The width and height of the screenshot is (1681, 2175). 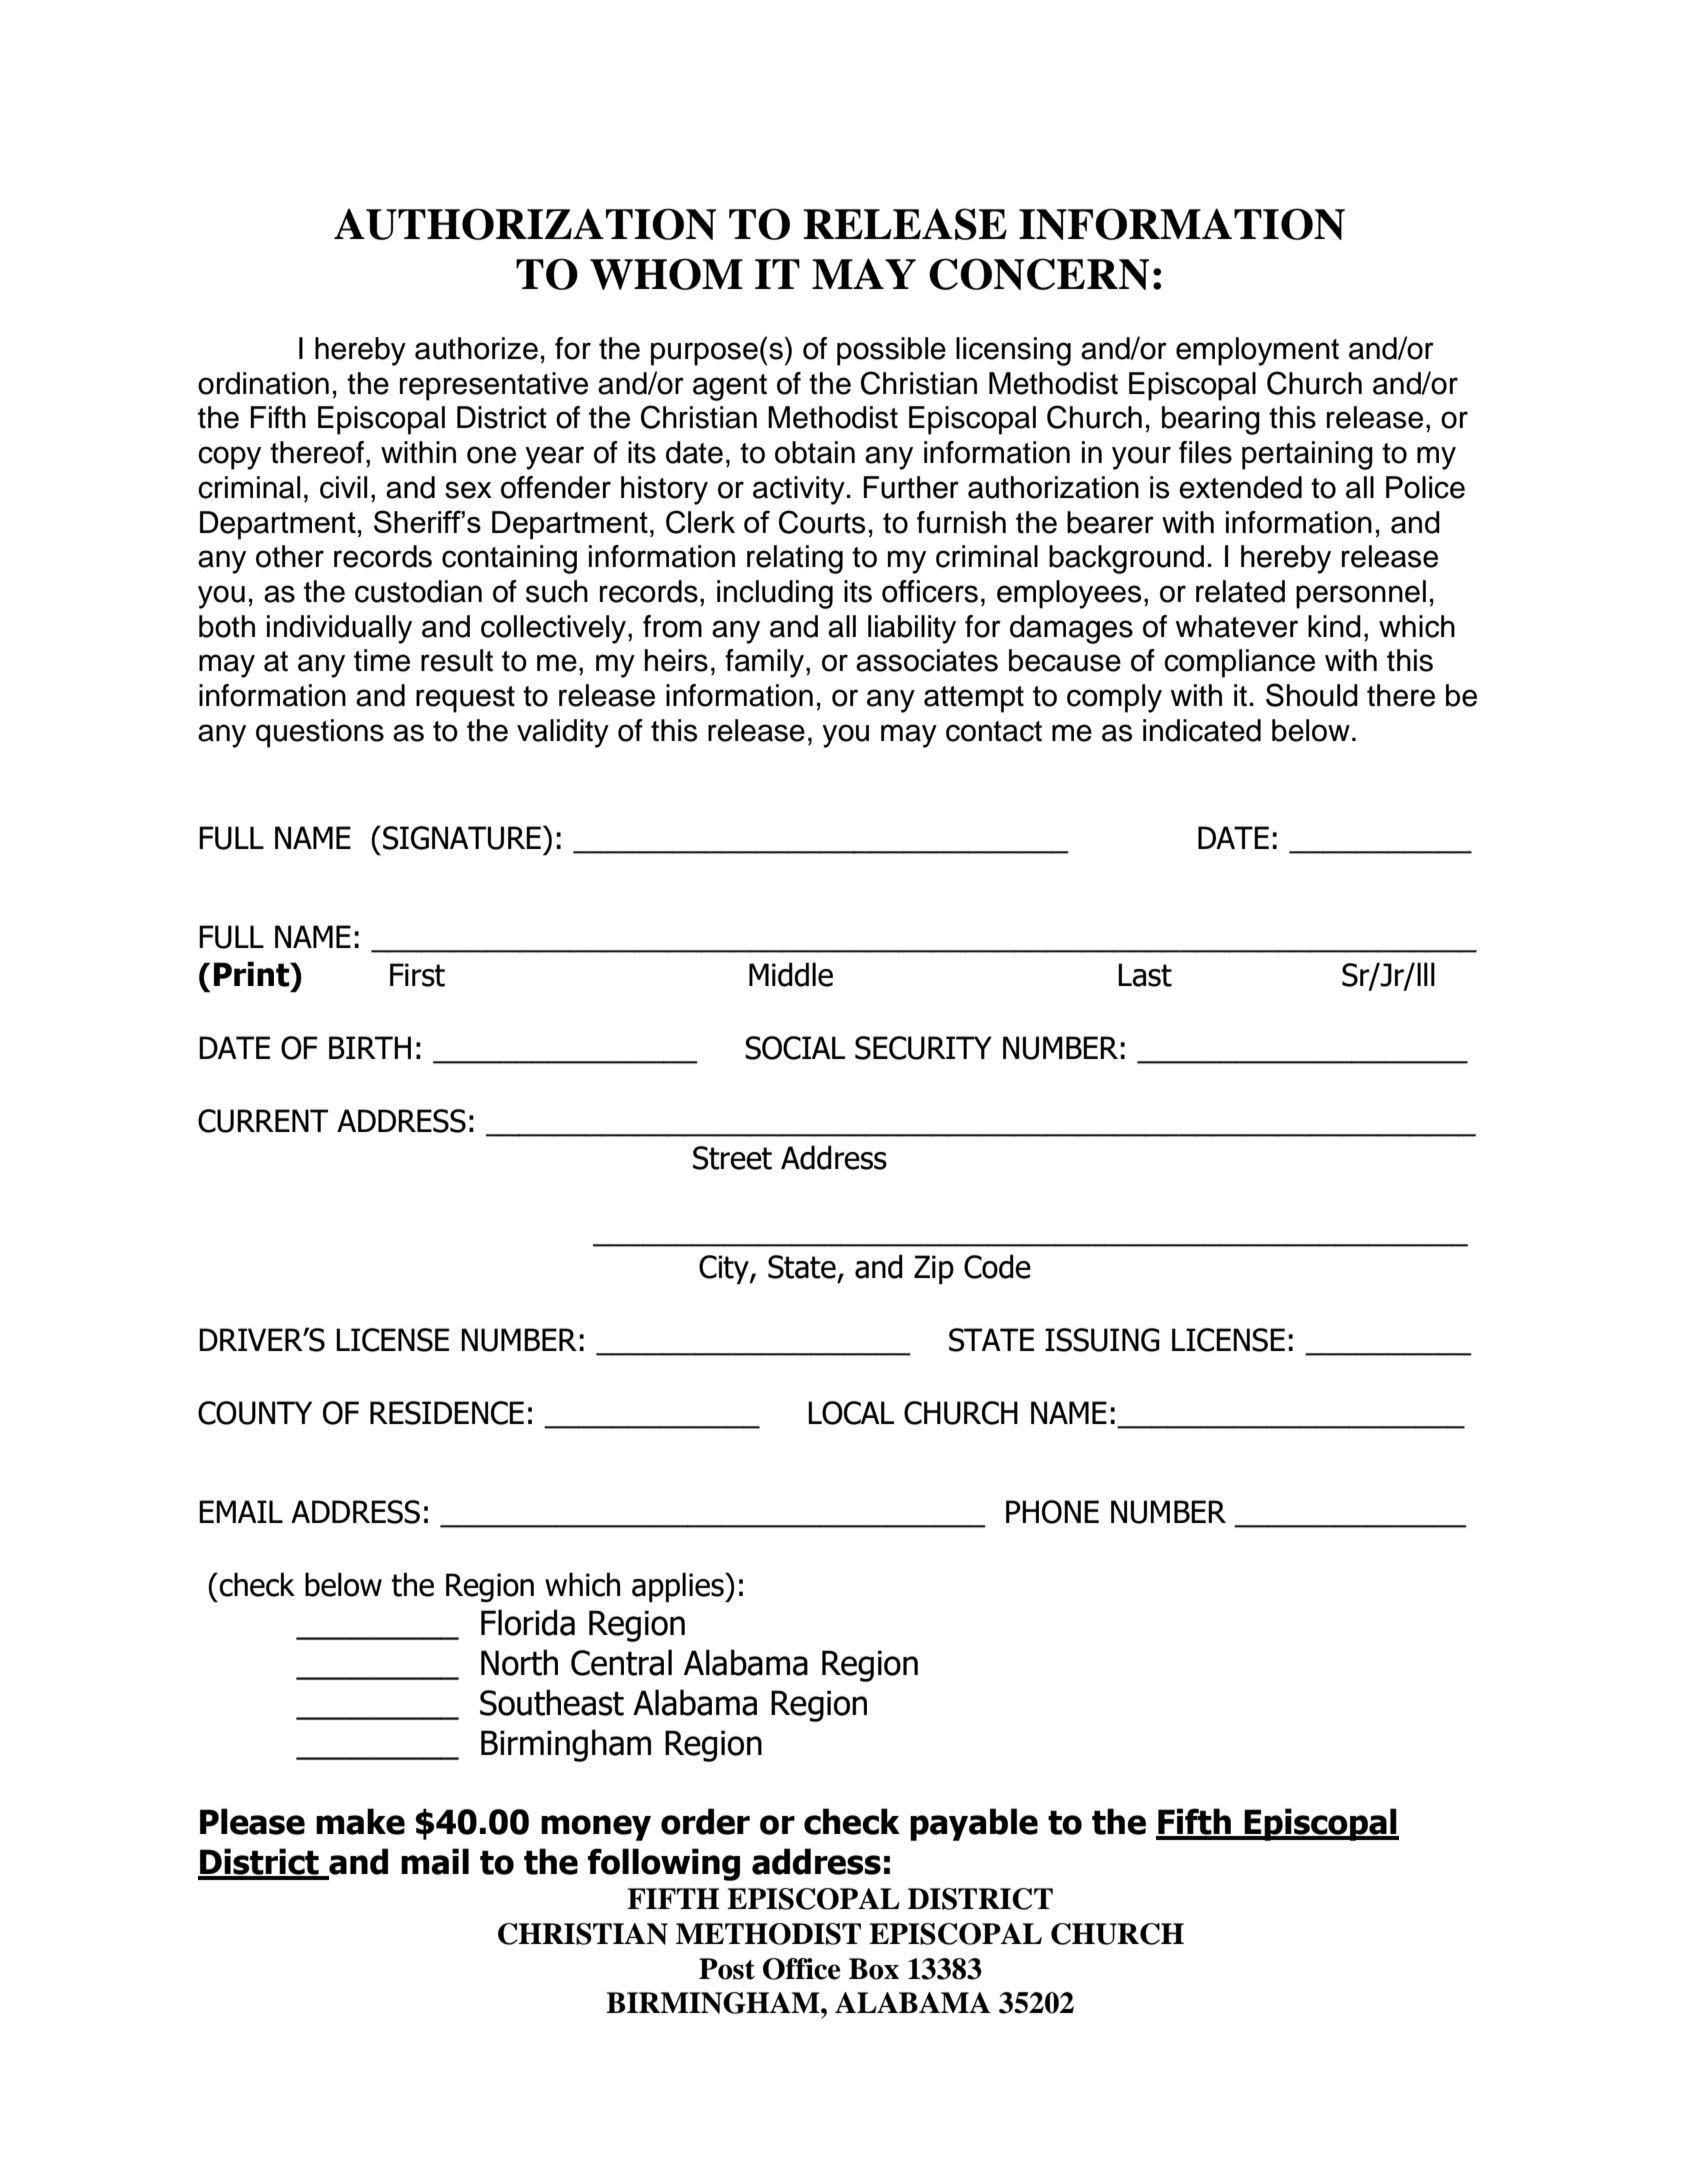 I want to click on Box, so click(x=874, y=1969).
